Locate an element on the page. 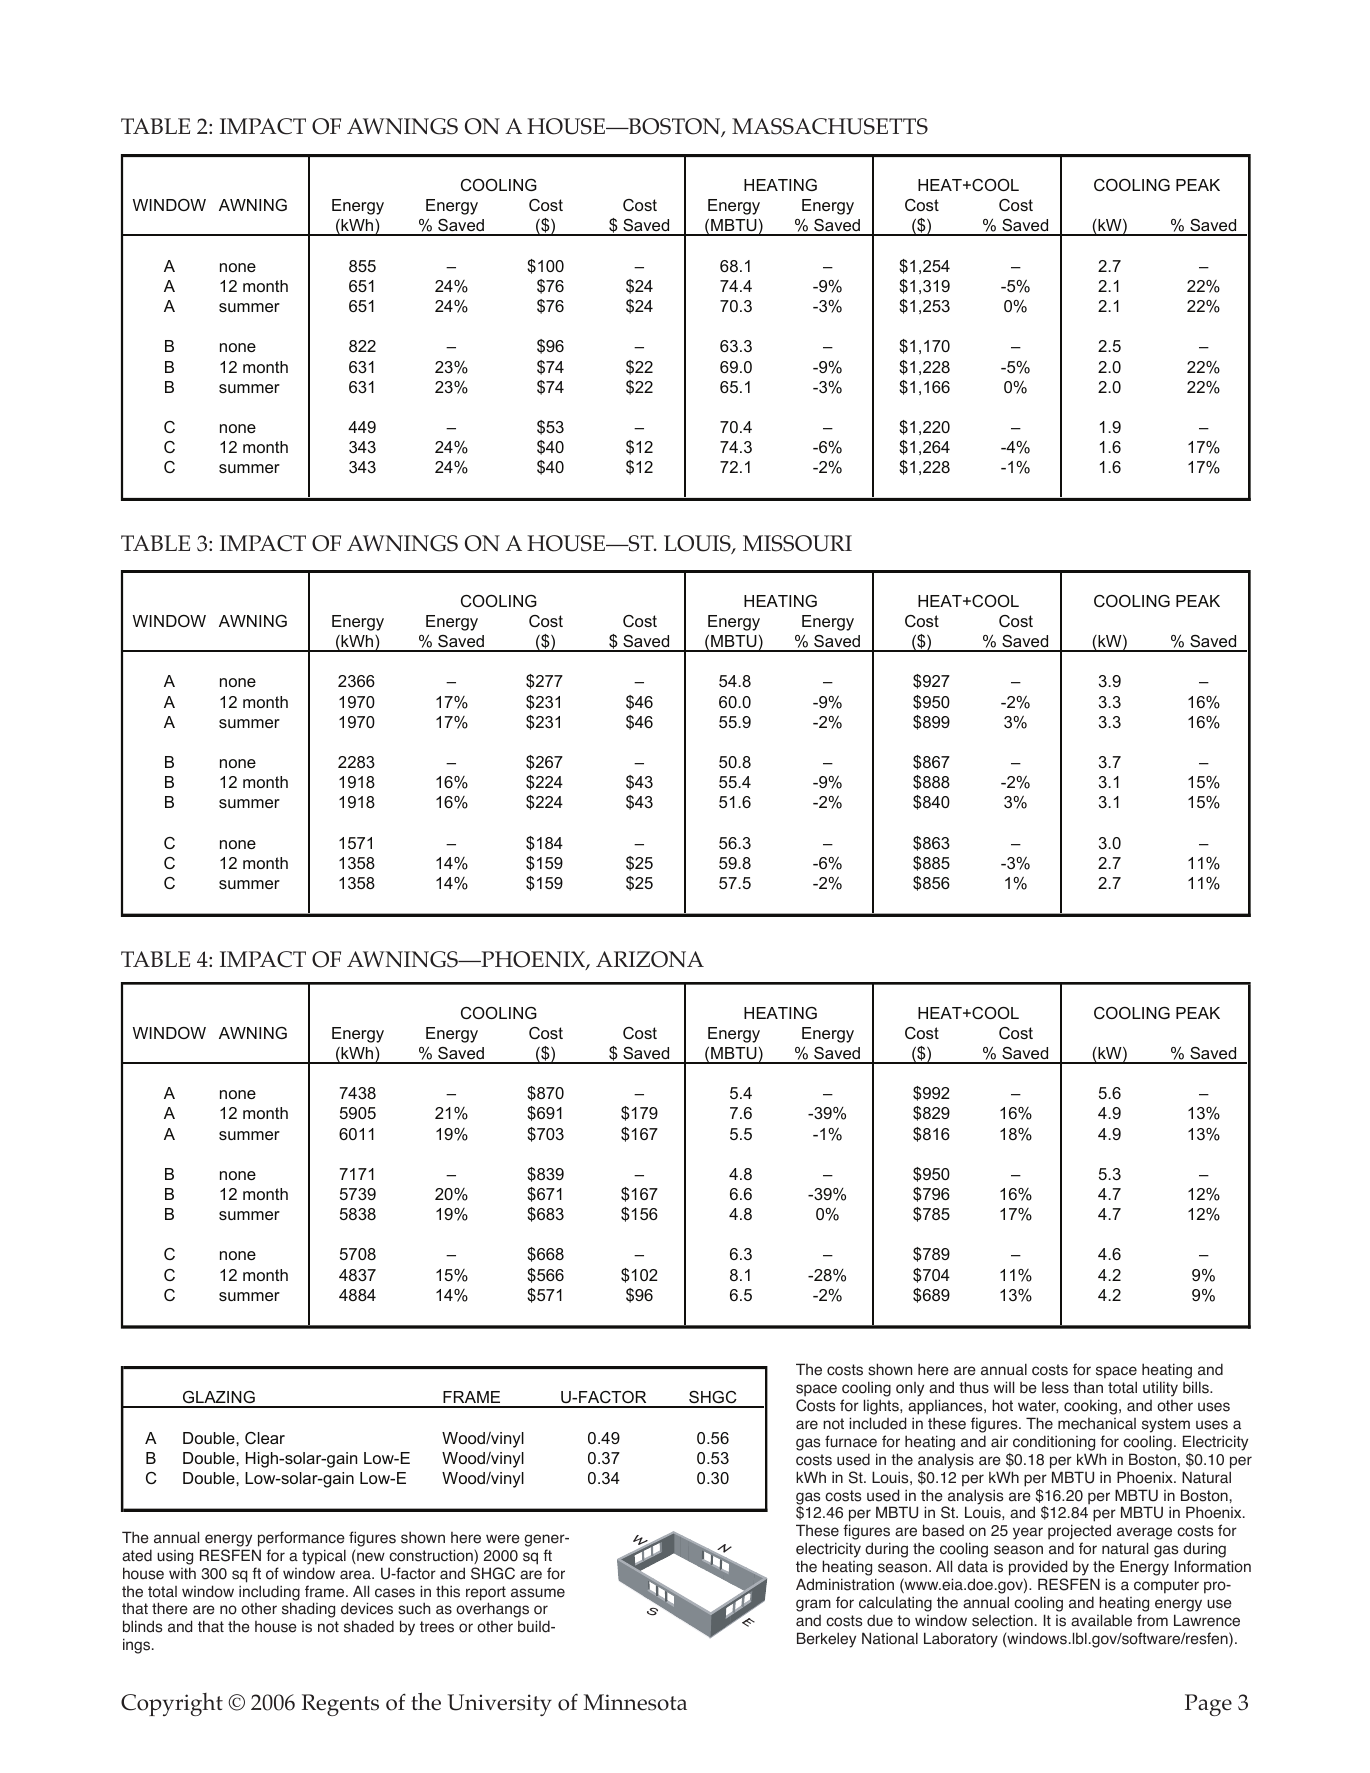 The width and height of the page is (1370, 1773). less is located at coordinates (1055, 1388).
